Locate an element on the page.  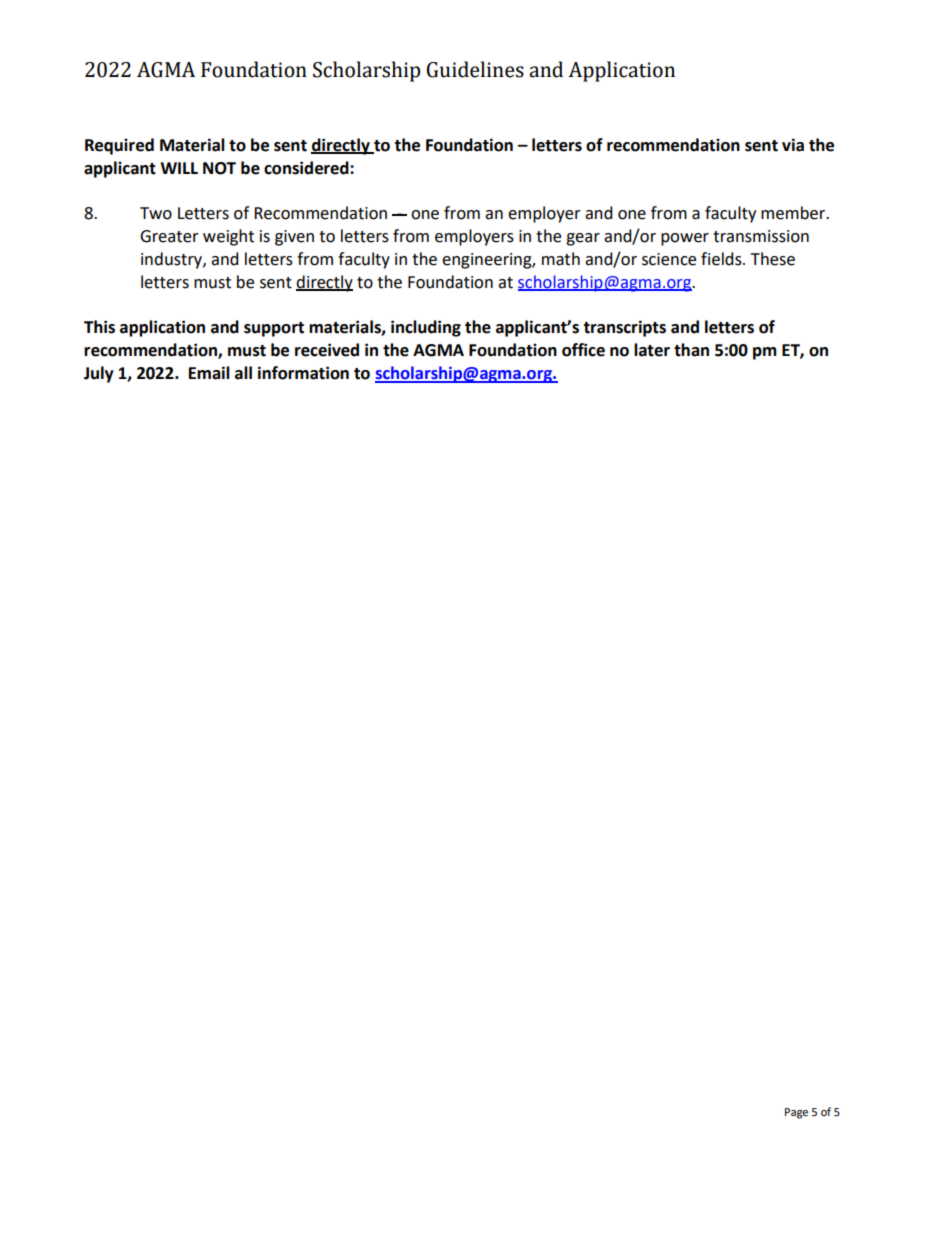
office is located at coordinates (583, 350).
